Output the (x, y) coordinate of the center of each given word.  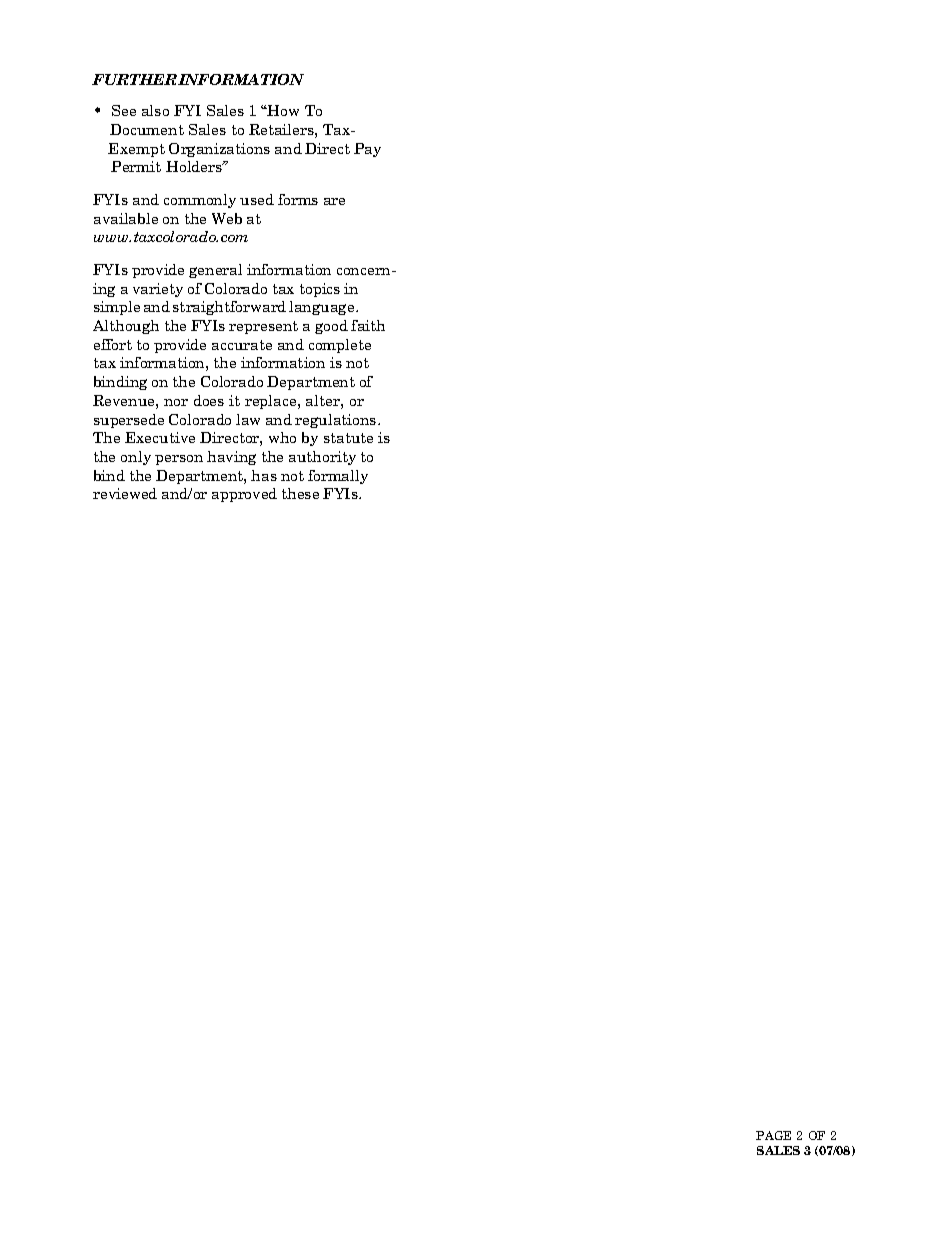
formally (338, 477)
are (334, 201)
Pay (367, 150)
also (155, 110)
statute (348, 438)
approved (244, 495)
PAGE (773, 1135)
